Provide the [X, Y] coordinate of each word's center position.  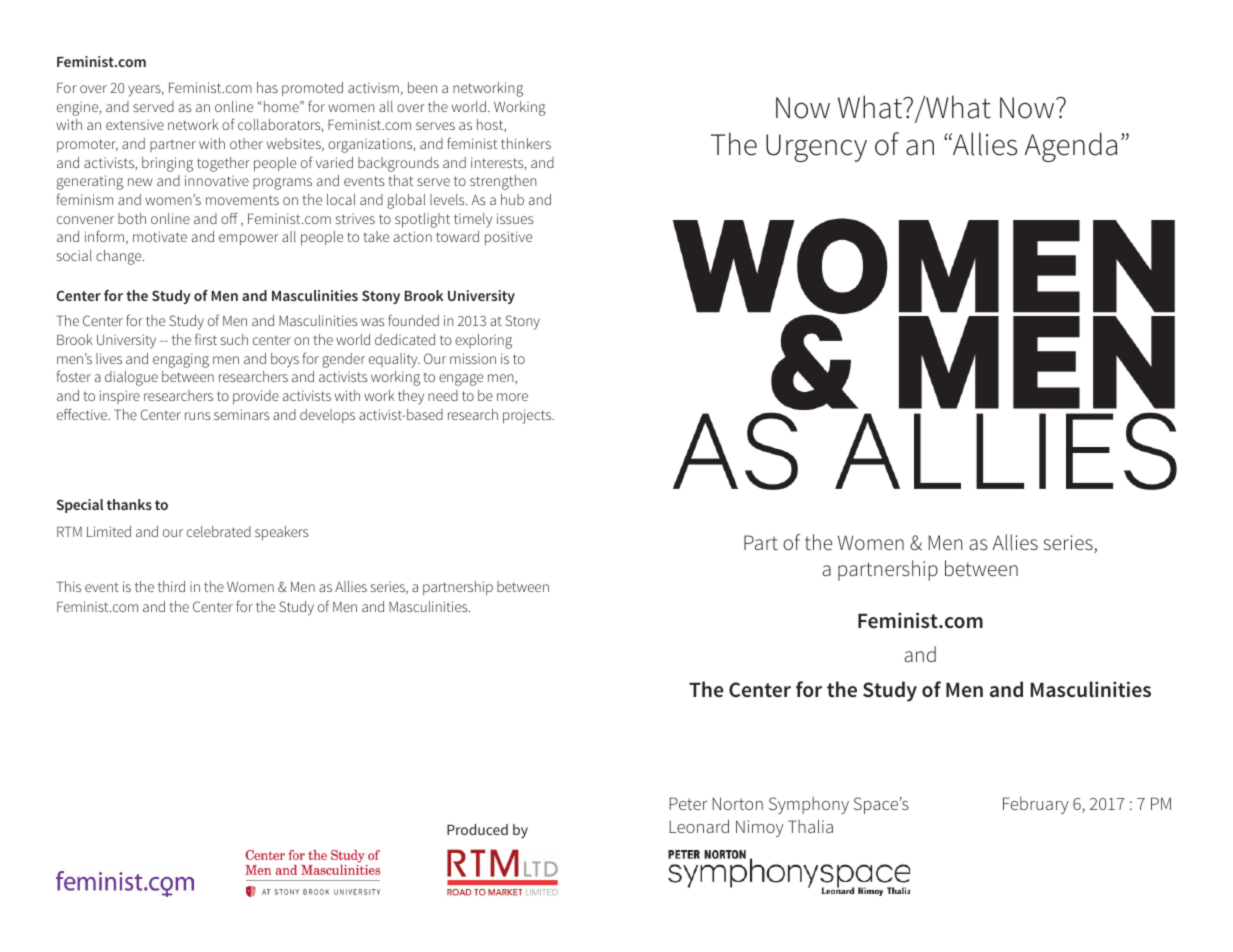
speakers [281, 533]
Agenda [1071, 147]
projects [528, 416]
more [512, 397]
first [206, 339]
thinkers [526, 143]
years [145, 91]
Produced [477, 829]
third [171, 586]
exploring [483, 341]
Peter [688, 803]
